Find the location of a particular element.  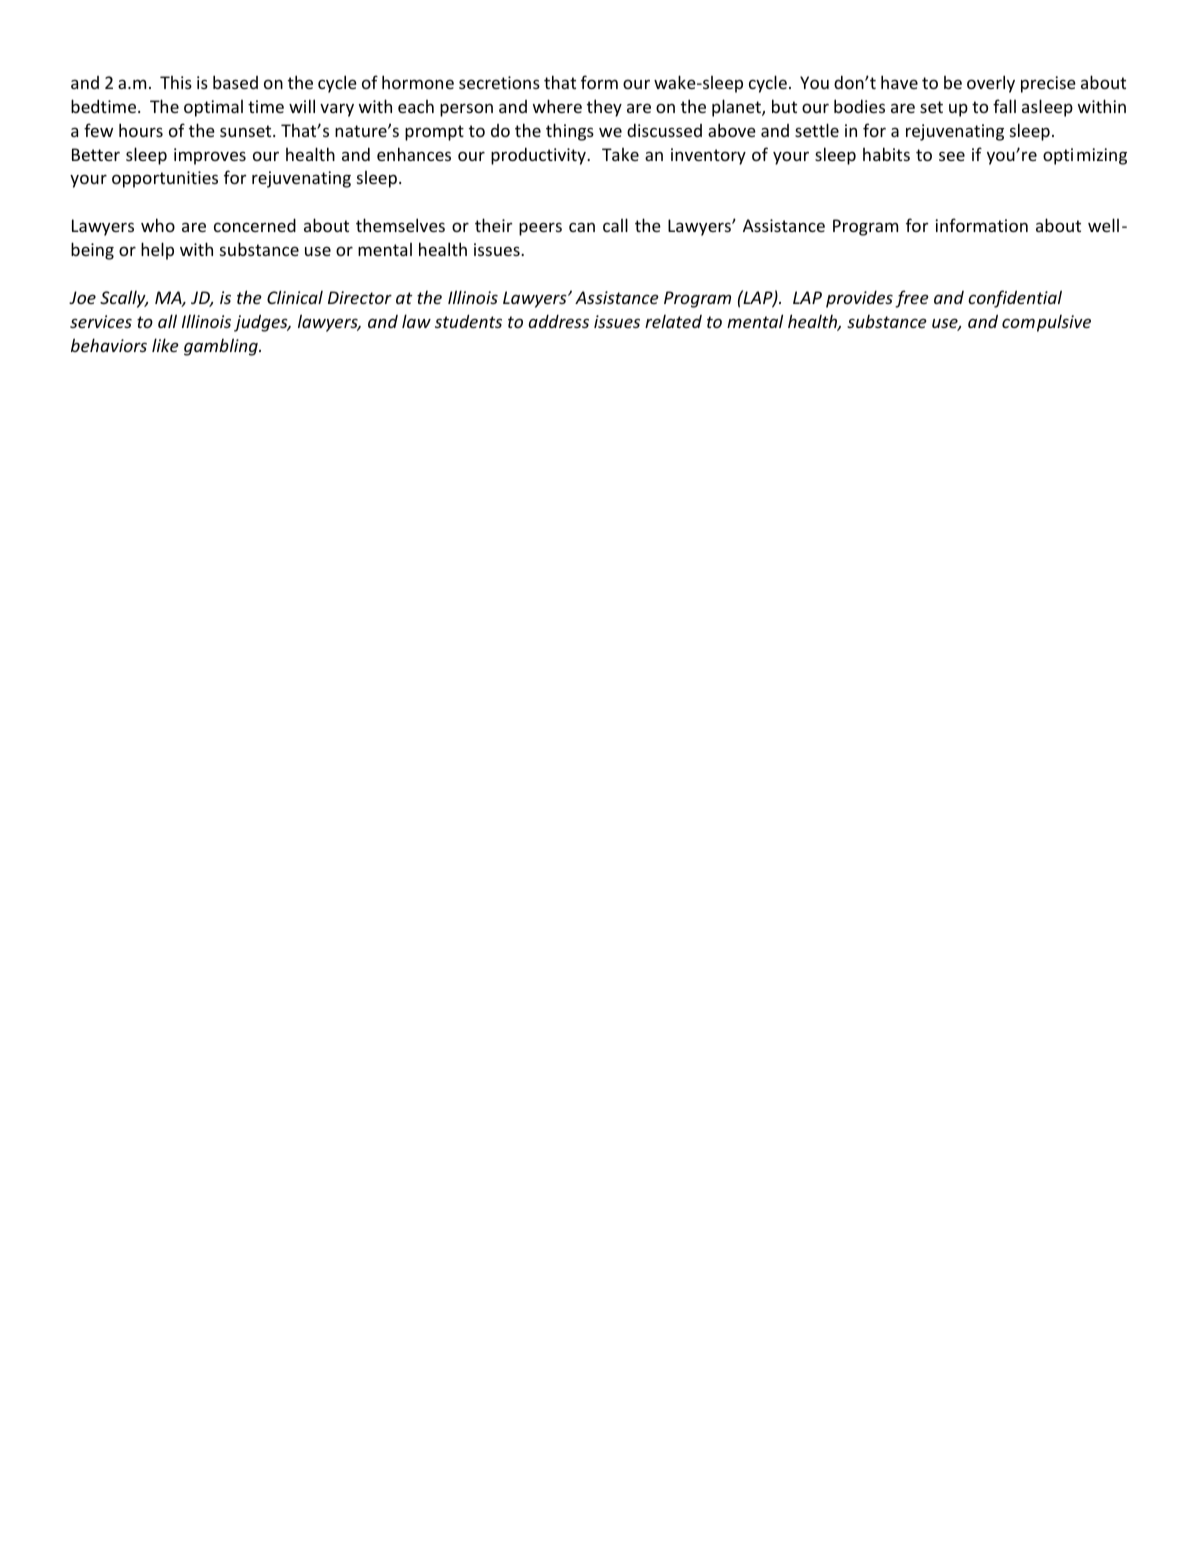

Take is located at coordinates (620, 154).
